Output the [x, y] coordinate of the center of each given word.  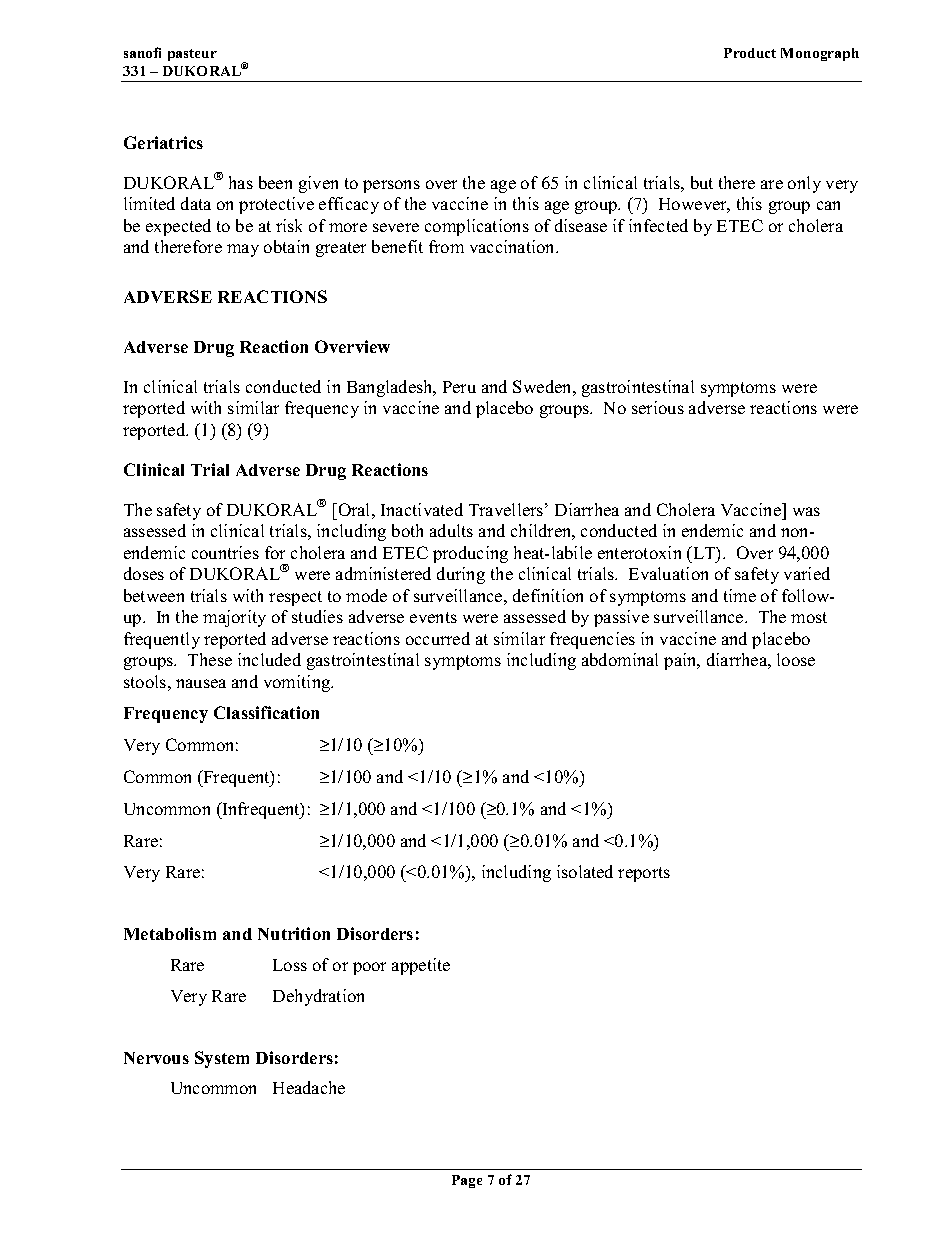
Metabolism [170, 933]
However [694, 205]
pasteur [192, 55]
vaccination [514, 246]
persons [391, 186]
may [243, 250]
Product [750, 53]
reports [644, 874]
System [222, 1059]
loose [796, 659]
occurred [438, 638]
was [806, 511]
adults [451, 530]
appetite [421, 966]
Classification [266, 712]
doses [144, 573]
